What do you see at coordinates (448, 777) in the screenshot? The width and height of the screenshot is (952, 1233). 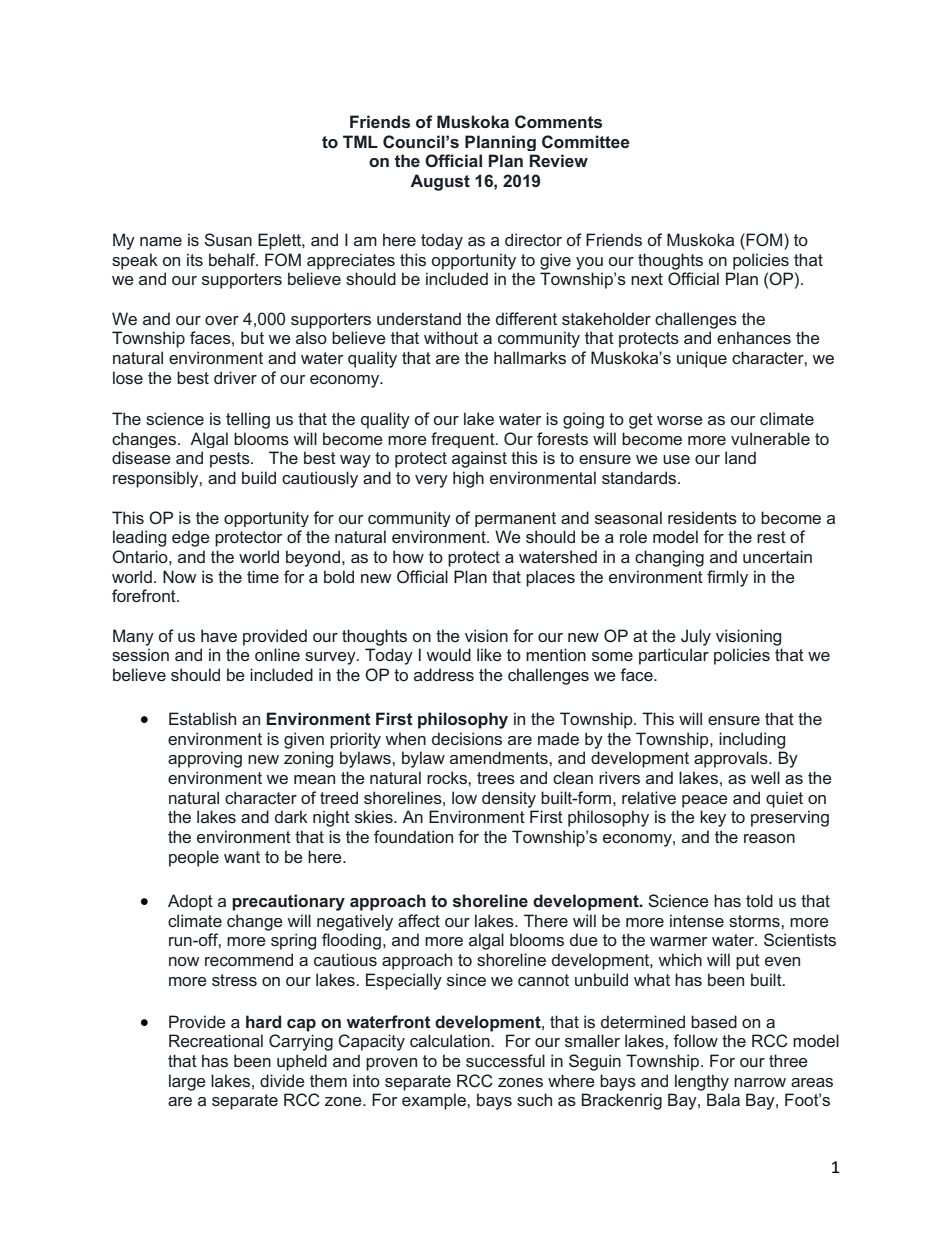 I see `rocks` at bounding box center [448, 777].
